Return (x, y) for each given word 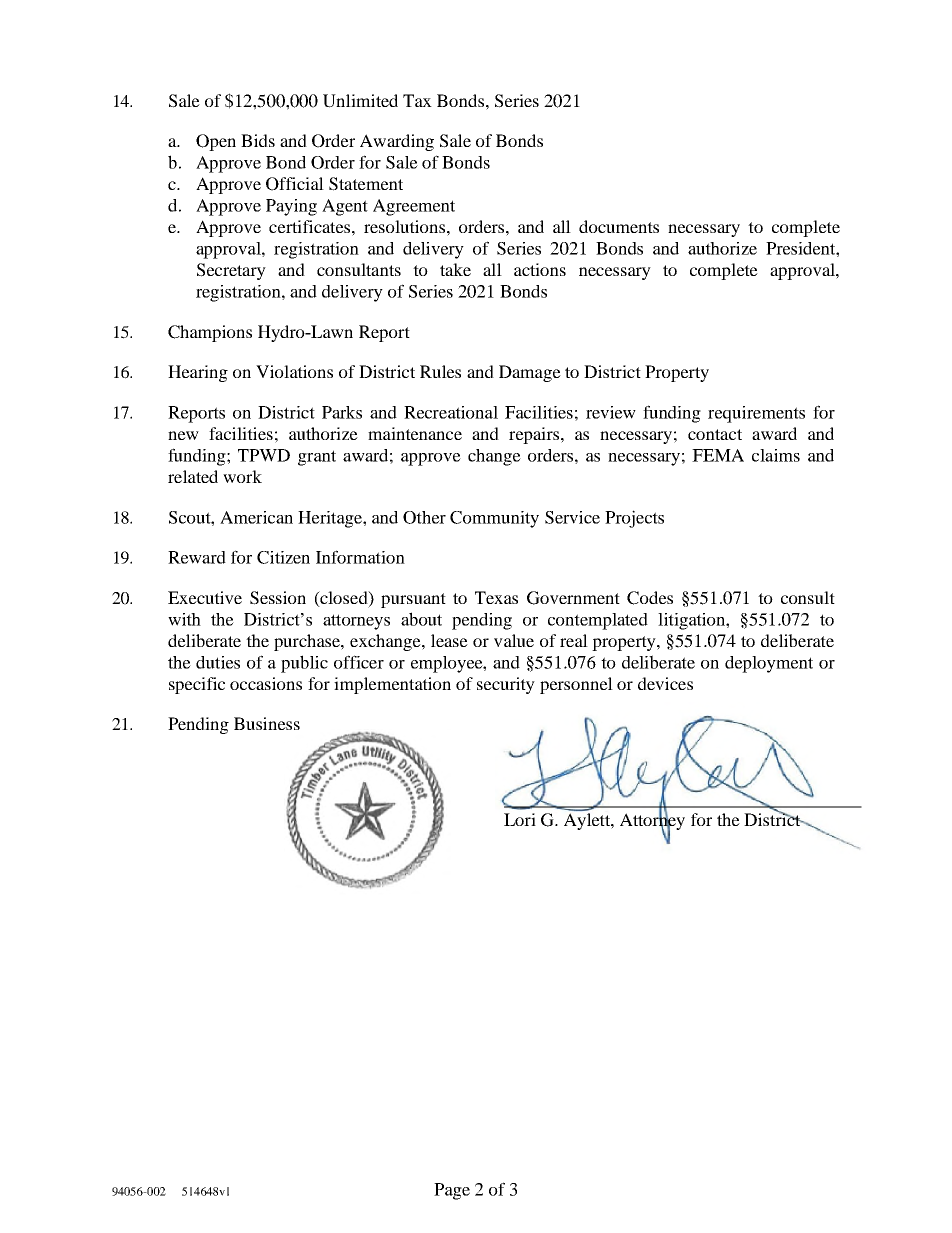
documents (619, 226)
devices (665, 683)
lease (449, 640)
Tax (417, 100)
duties (218, 662)
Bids (258, 140)
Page (452, 1191)
